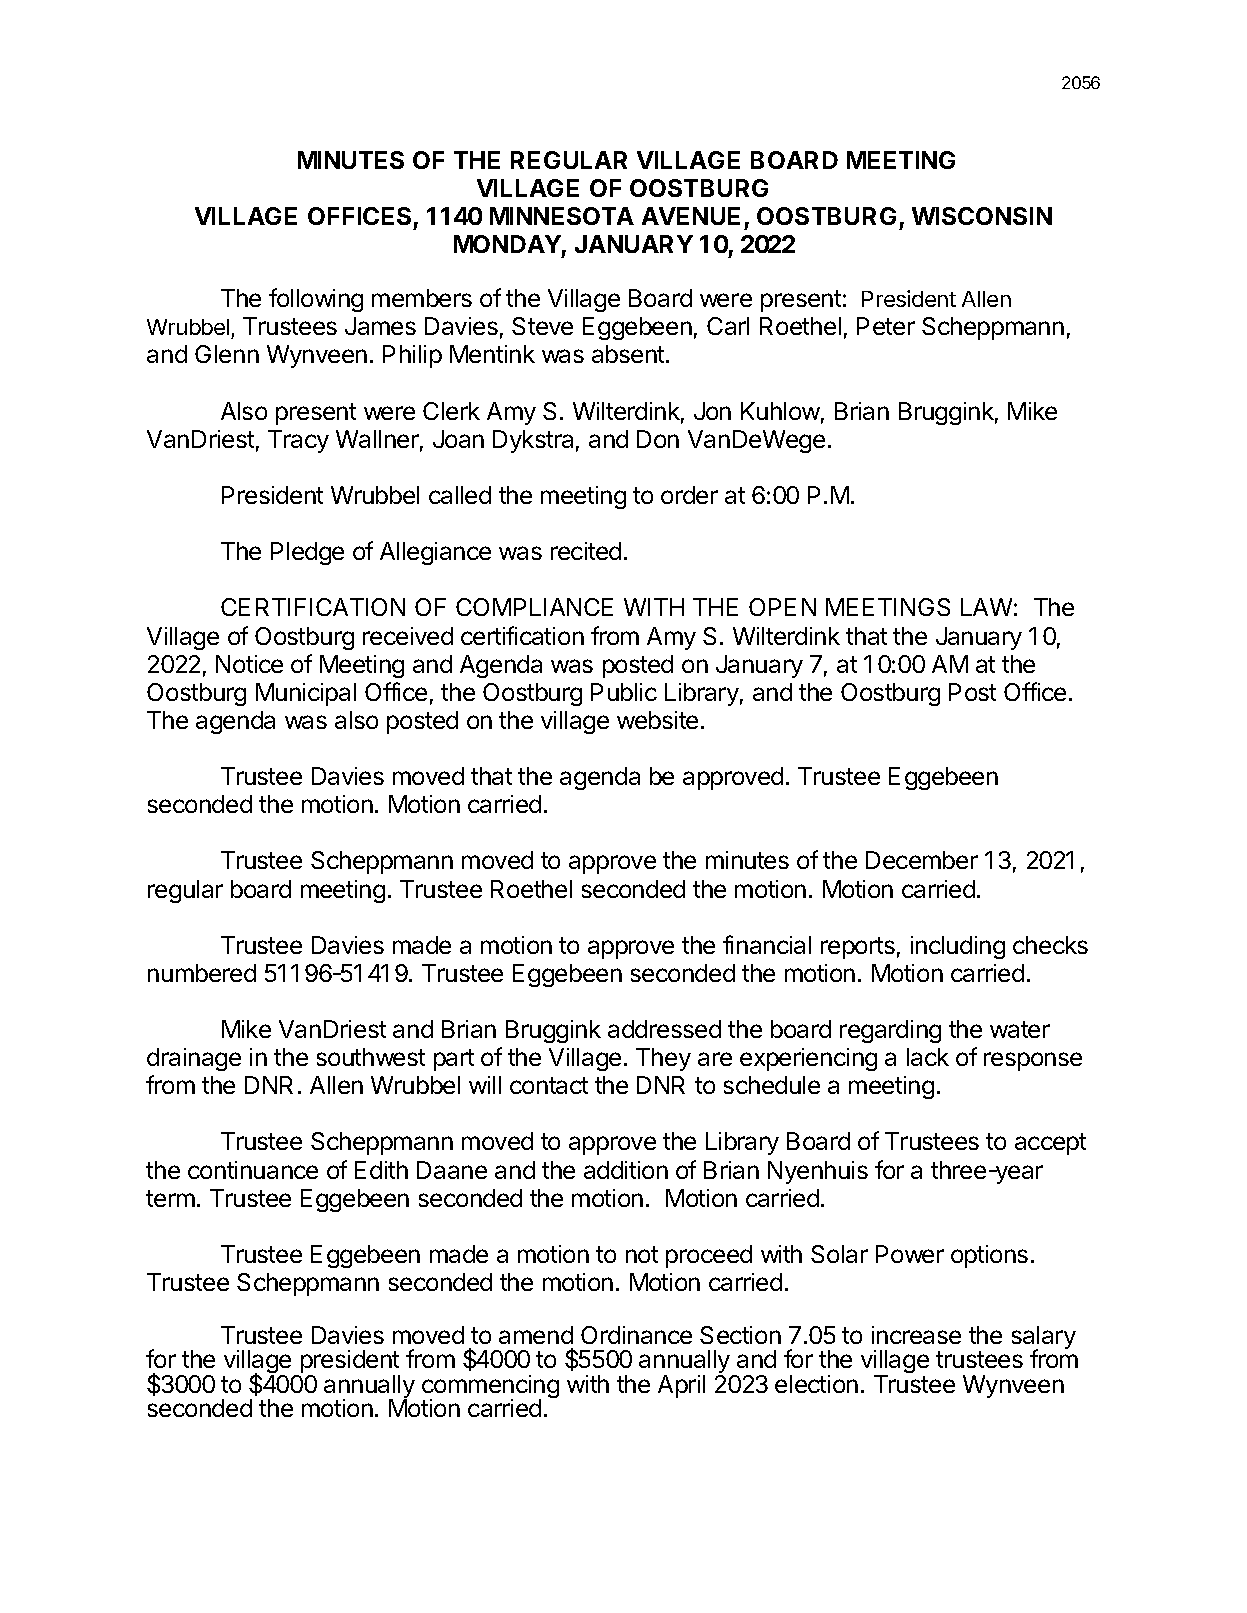 This screenshot has width=1247, height=1613. Describe the element at coordinates (316, 300) in the screenshot. I see `following` at that location.
